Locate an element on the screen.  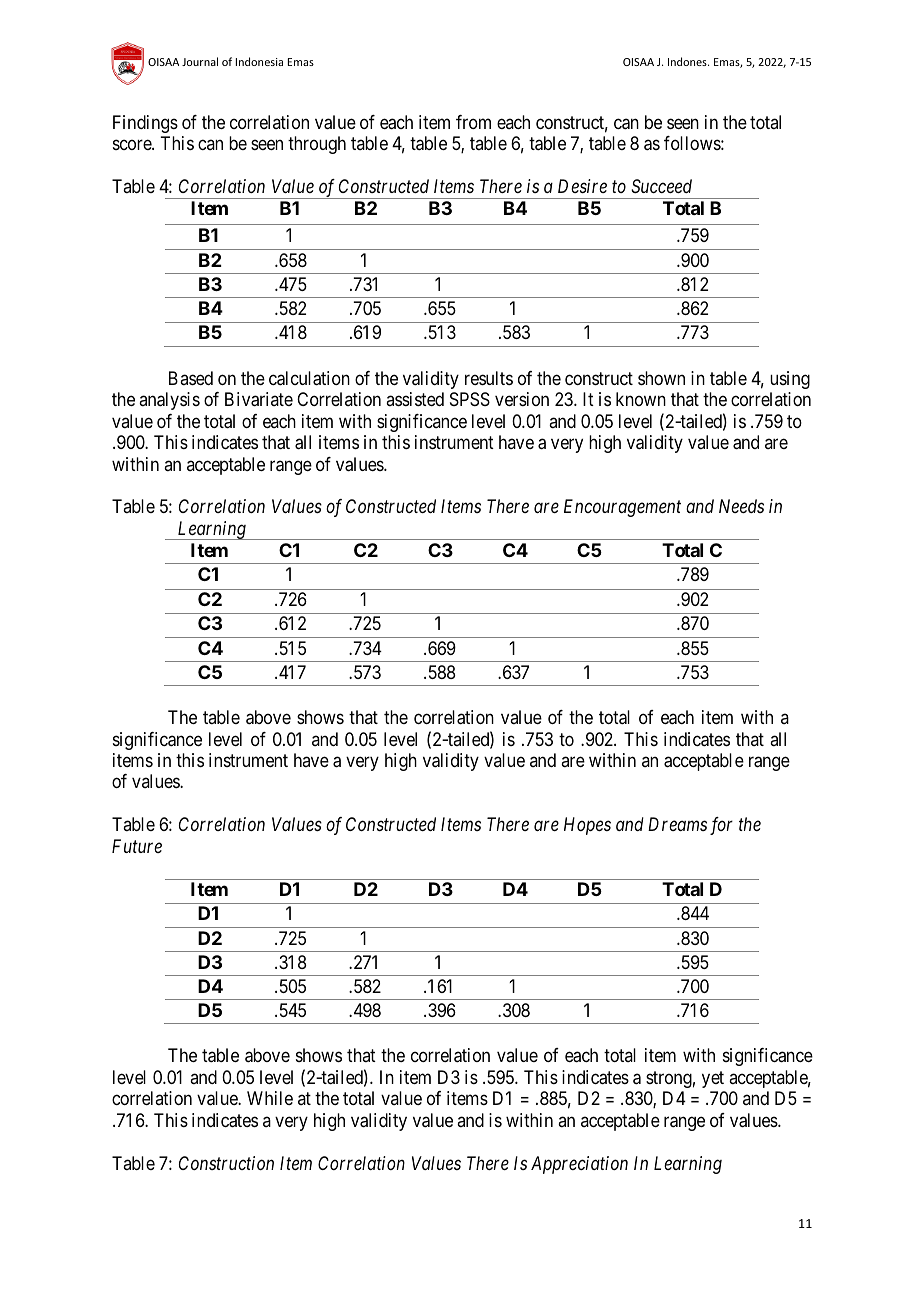
Needs is located at coordinates (741, 506).
